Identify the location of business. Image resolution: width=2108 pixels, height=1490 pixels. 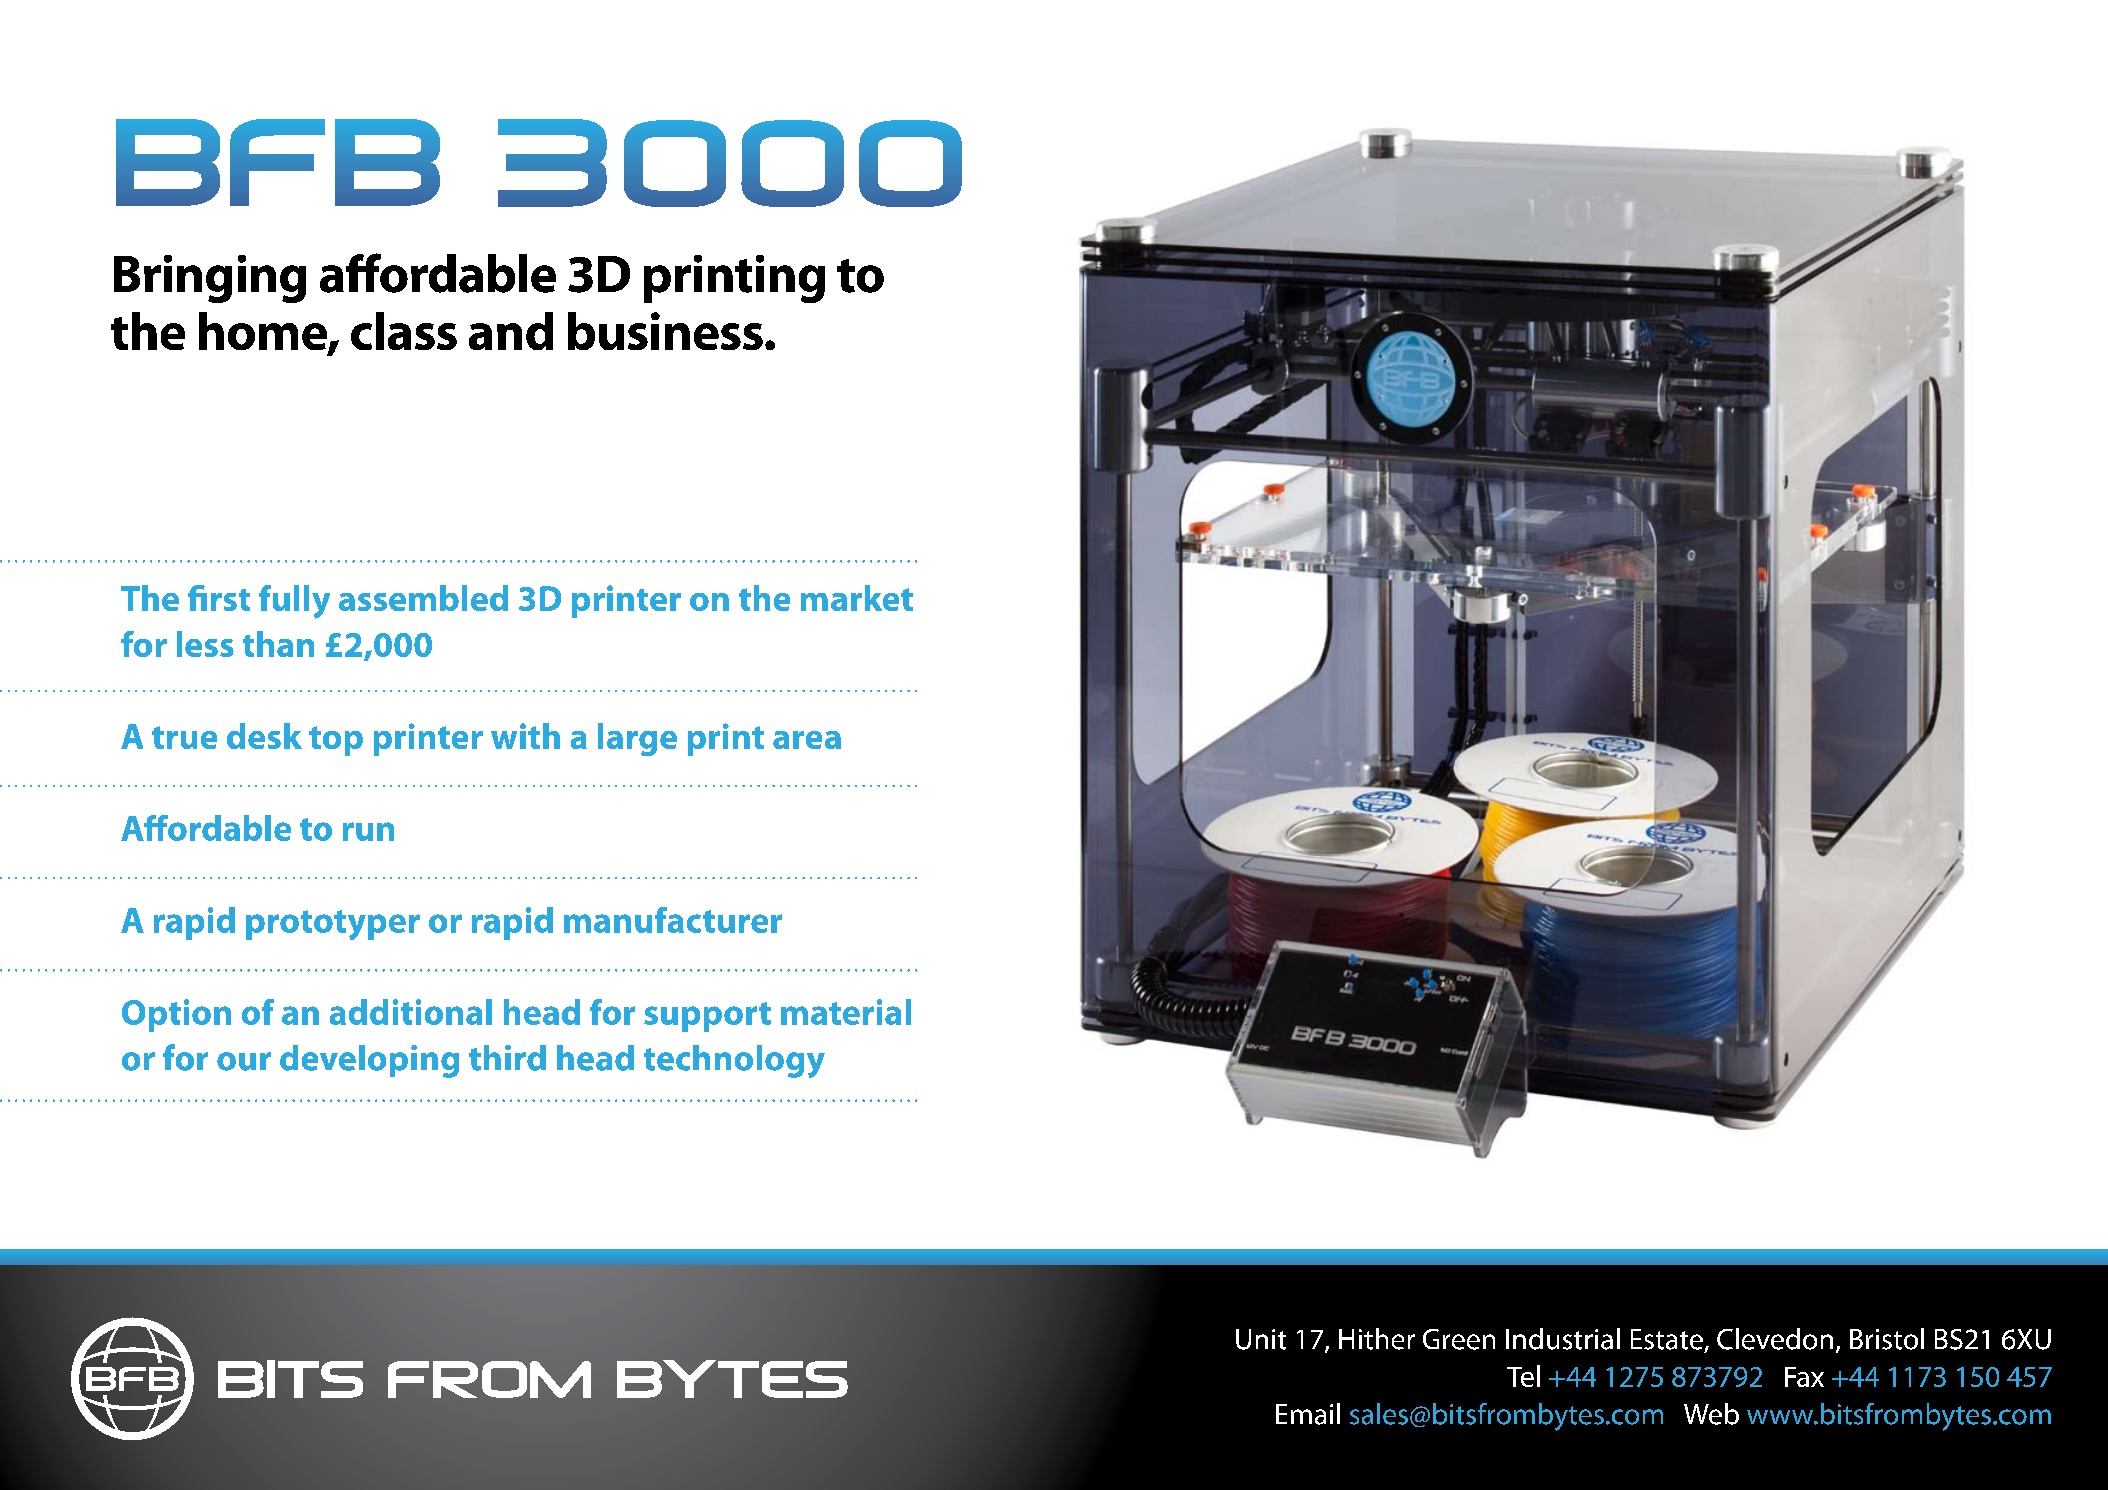
(665, 331).
